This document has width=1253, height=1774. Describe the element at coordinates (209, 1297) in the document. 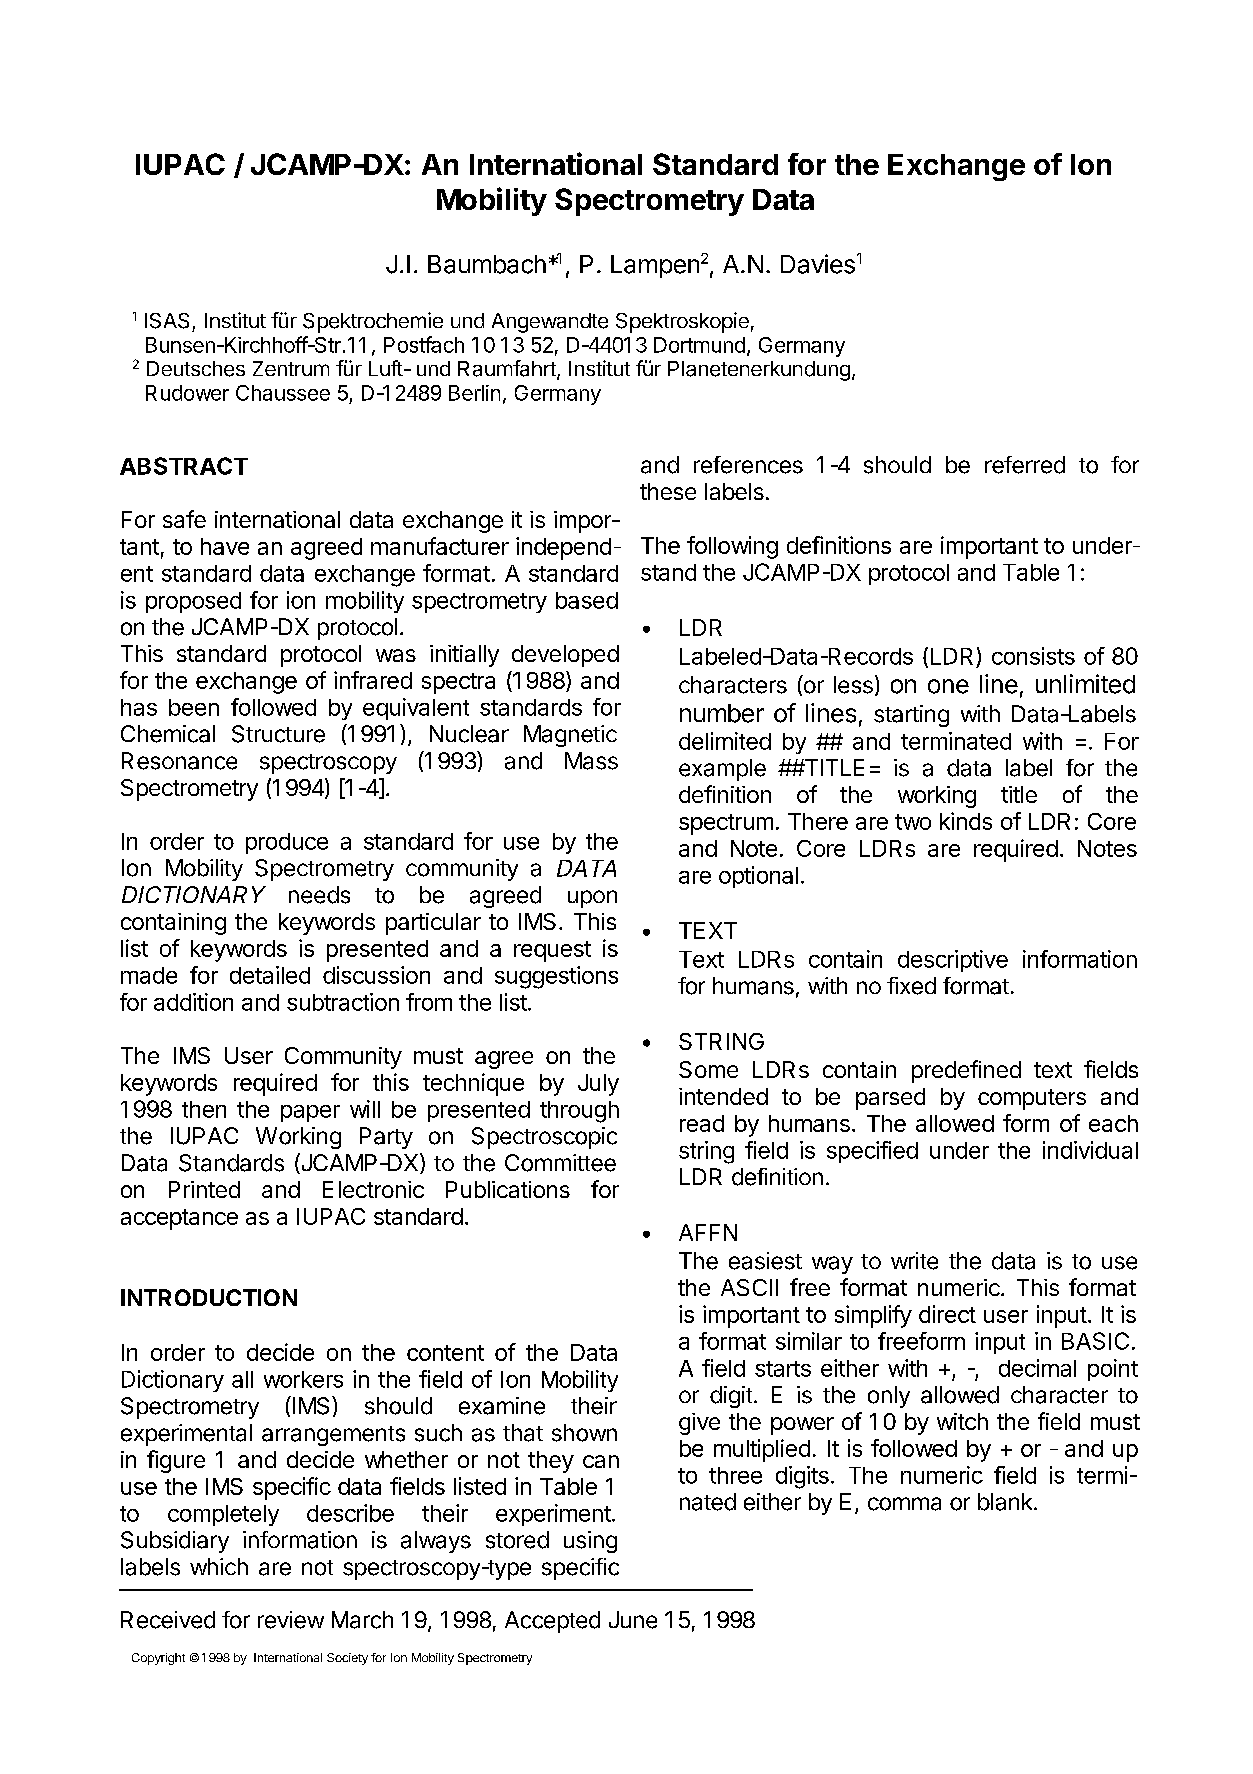

I see `INTRODUCTION` at that location.
